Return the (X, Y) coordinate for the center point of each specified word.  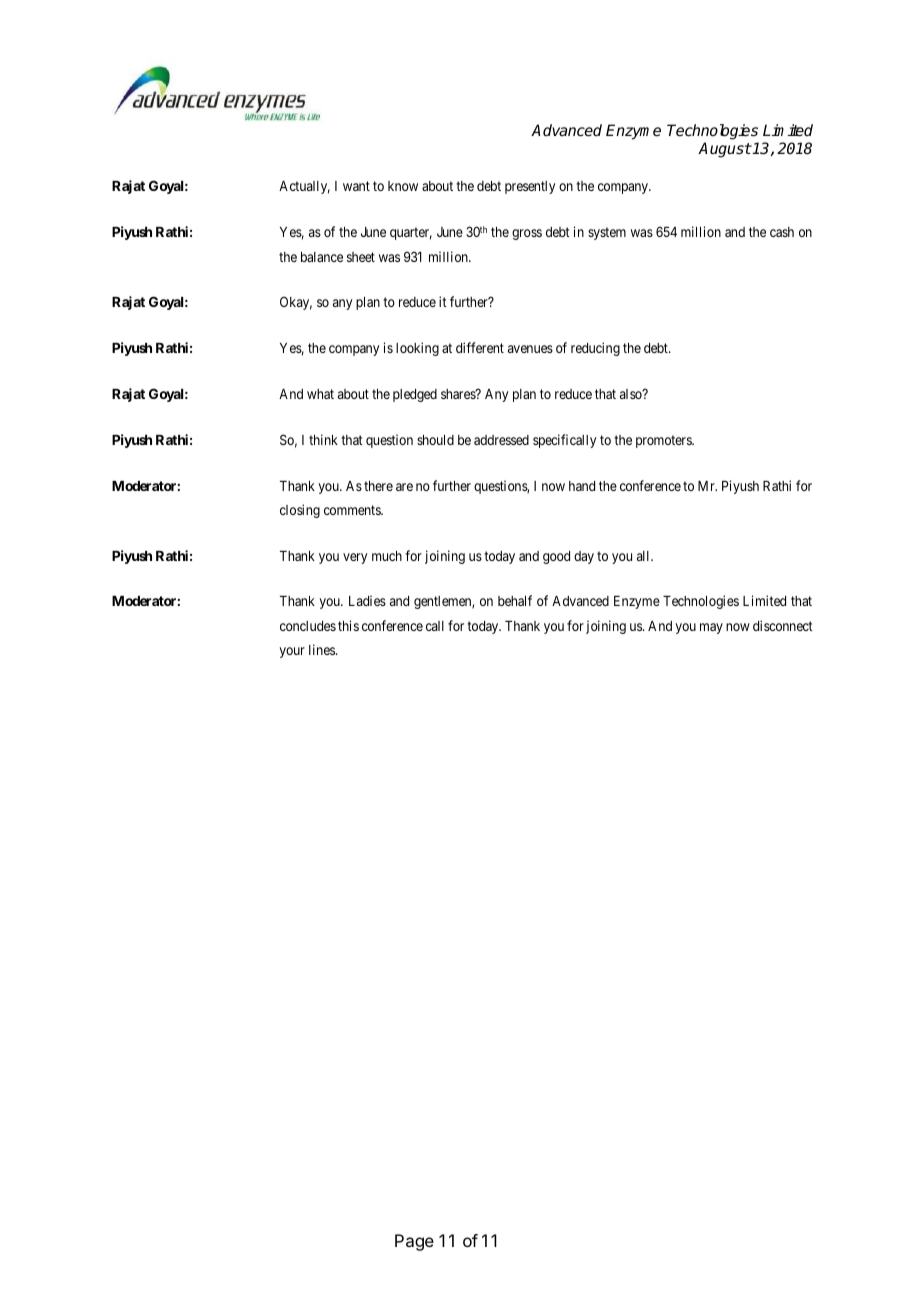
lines (323, 649)
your (292, 652)
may (711, 628)
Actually (304, 187)
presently (530, 187)
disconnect (783, 625)
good (556, 557)
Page (414, 1242)
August (724, 150)
